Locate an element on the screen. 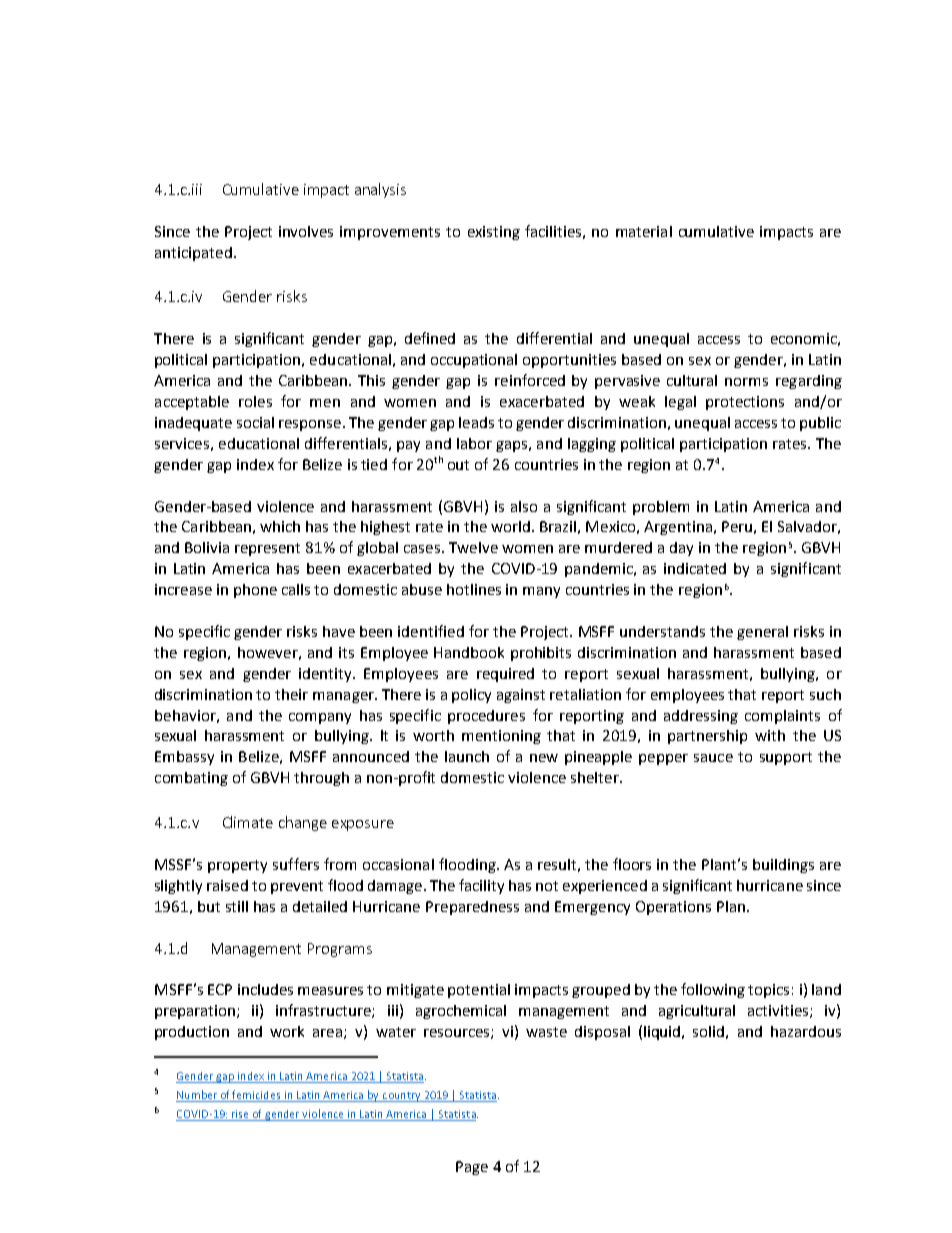 This screenshot has width=952, height=1233. existing is located at coordinates (494, 233).
